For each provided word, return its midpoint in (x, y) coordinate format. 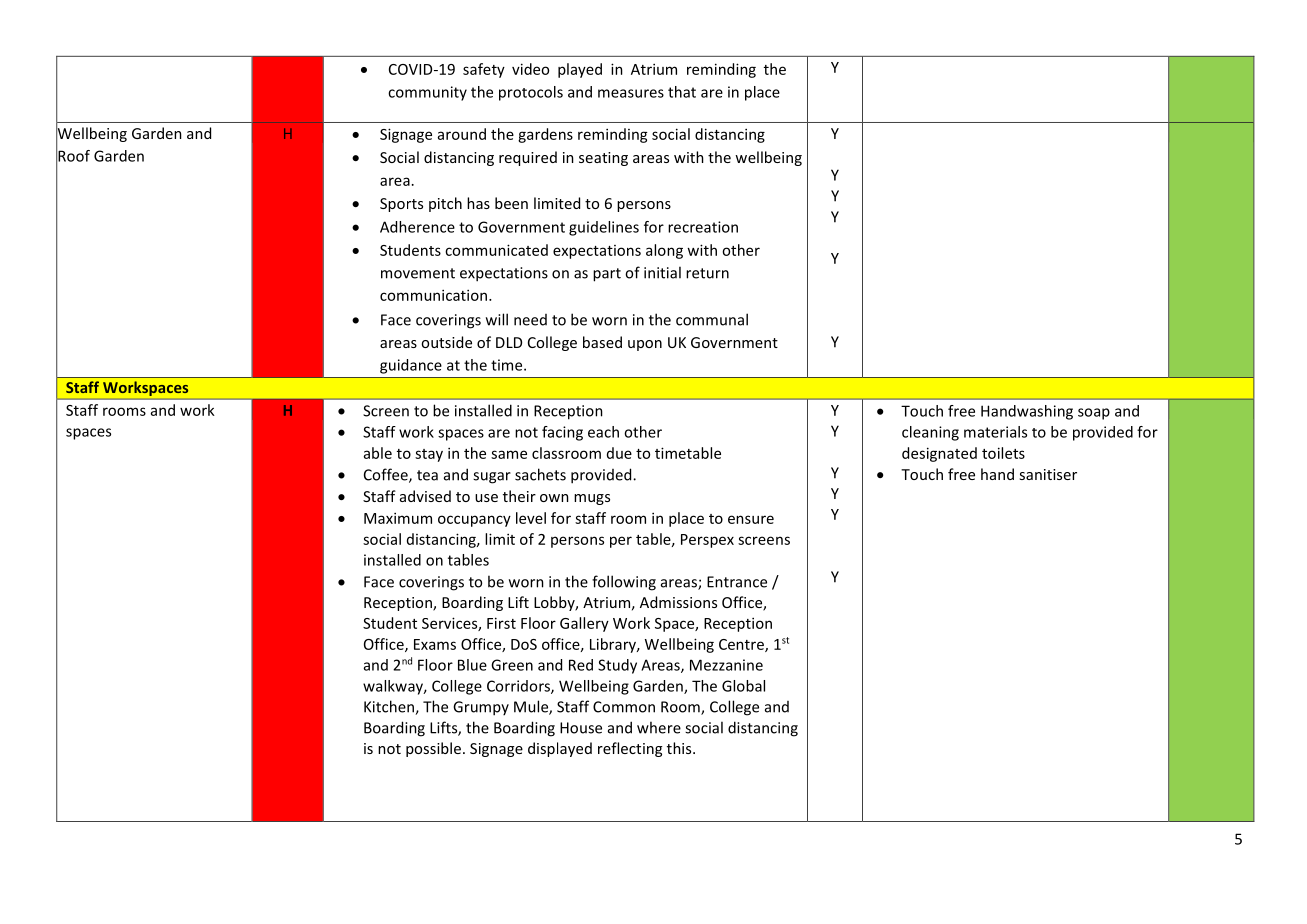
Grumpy (481, 708)
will (497, 319)
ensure (751, 519)
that (682, 92)
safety (484, 70)
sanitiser (1048, 474)
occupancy (474, 521)
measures (631, 93)
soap (1094, 414)
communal (712, 319)
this (680, 748)
